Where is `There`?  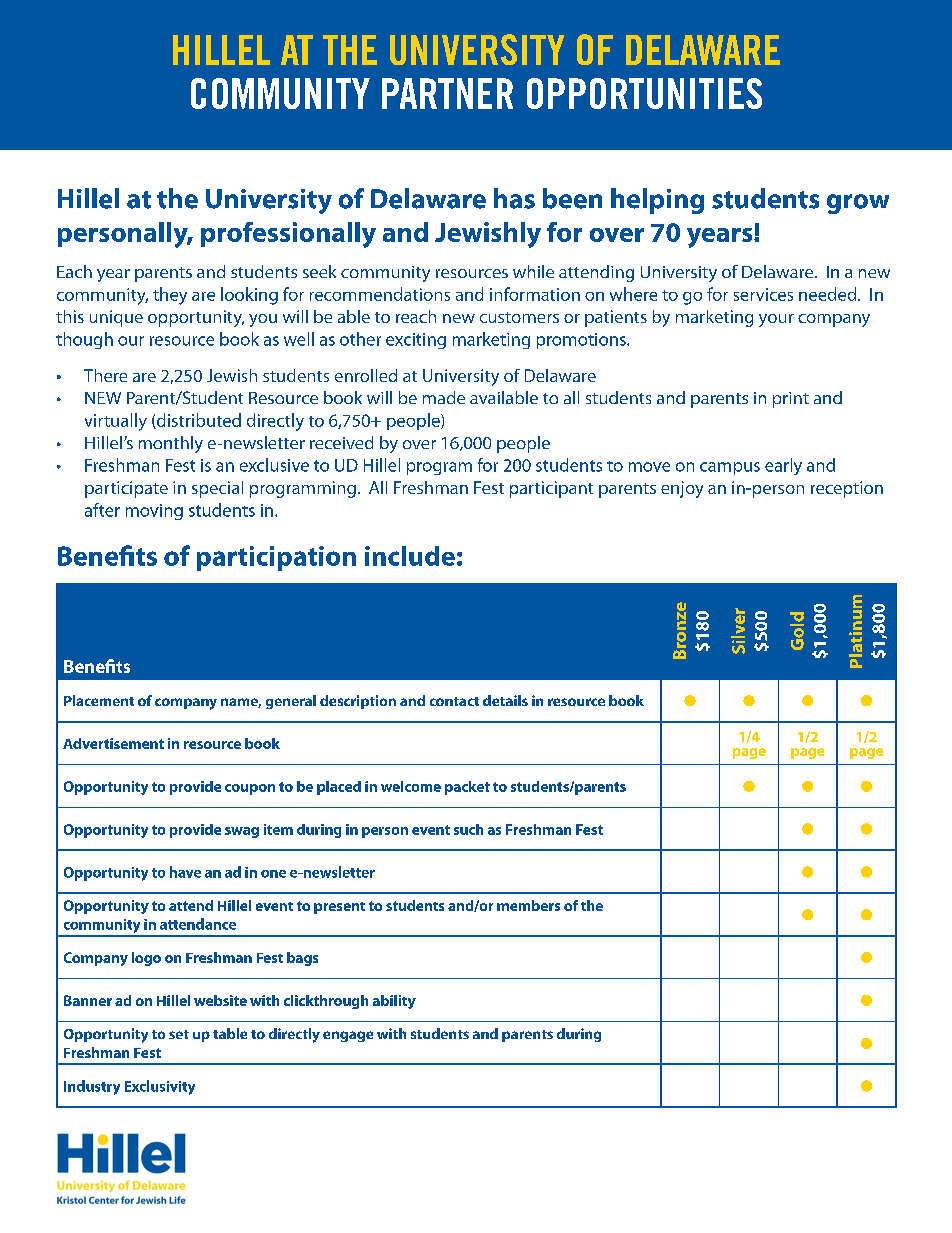 There is located at coordinates (105, 375).
